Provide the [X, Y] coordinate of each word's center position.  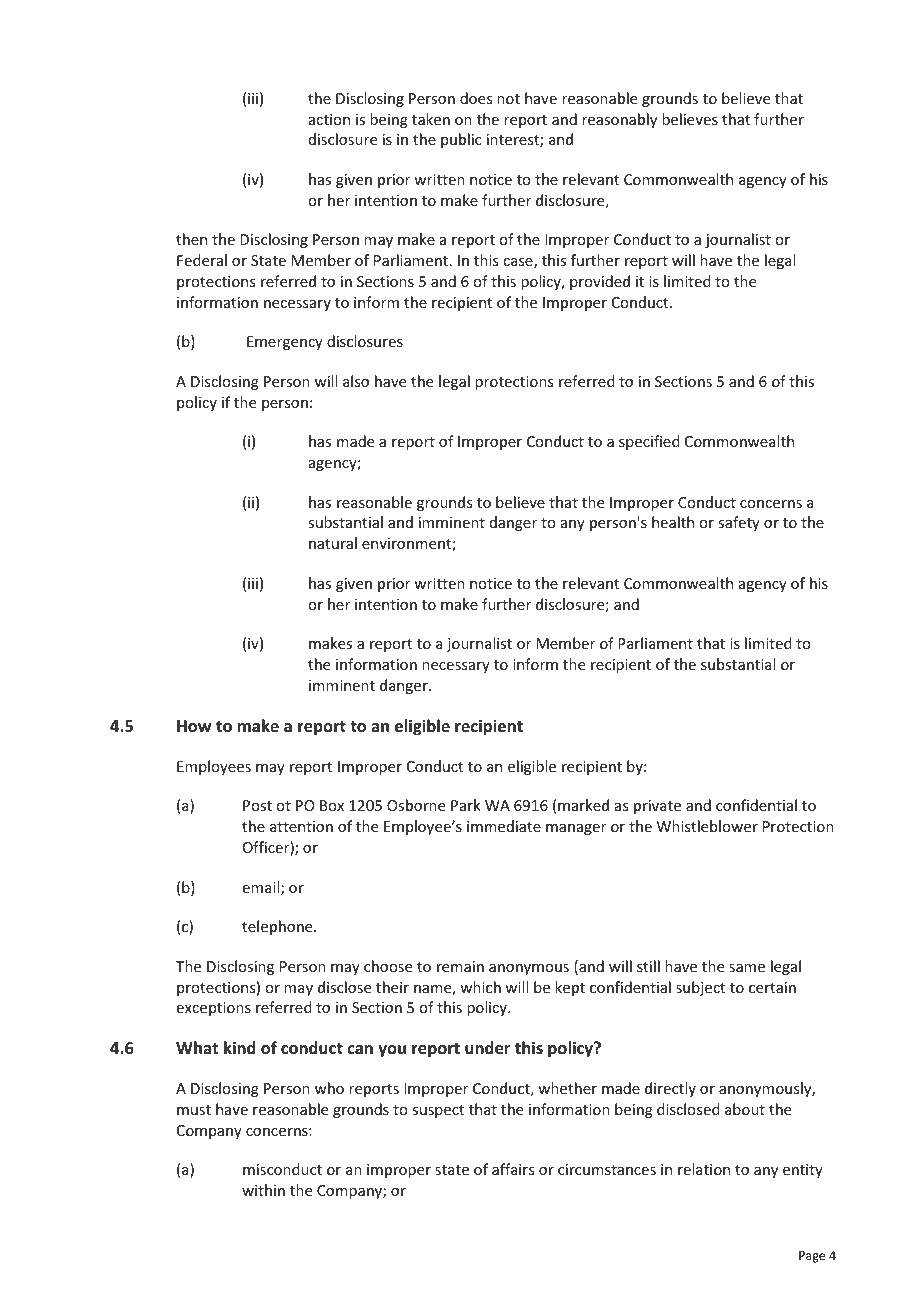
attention [301, 826]
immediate [504, 826]
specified [649, 442]
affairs [513, 1169]
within [263, 1190]
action [329, 119]
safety [739, 523]
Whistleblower [707, 826]
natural [333, 543]
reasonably [619, 120]
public [461, 140]
